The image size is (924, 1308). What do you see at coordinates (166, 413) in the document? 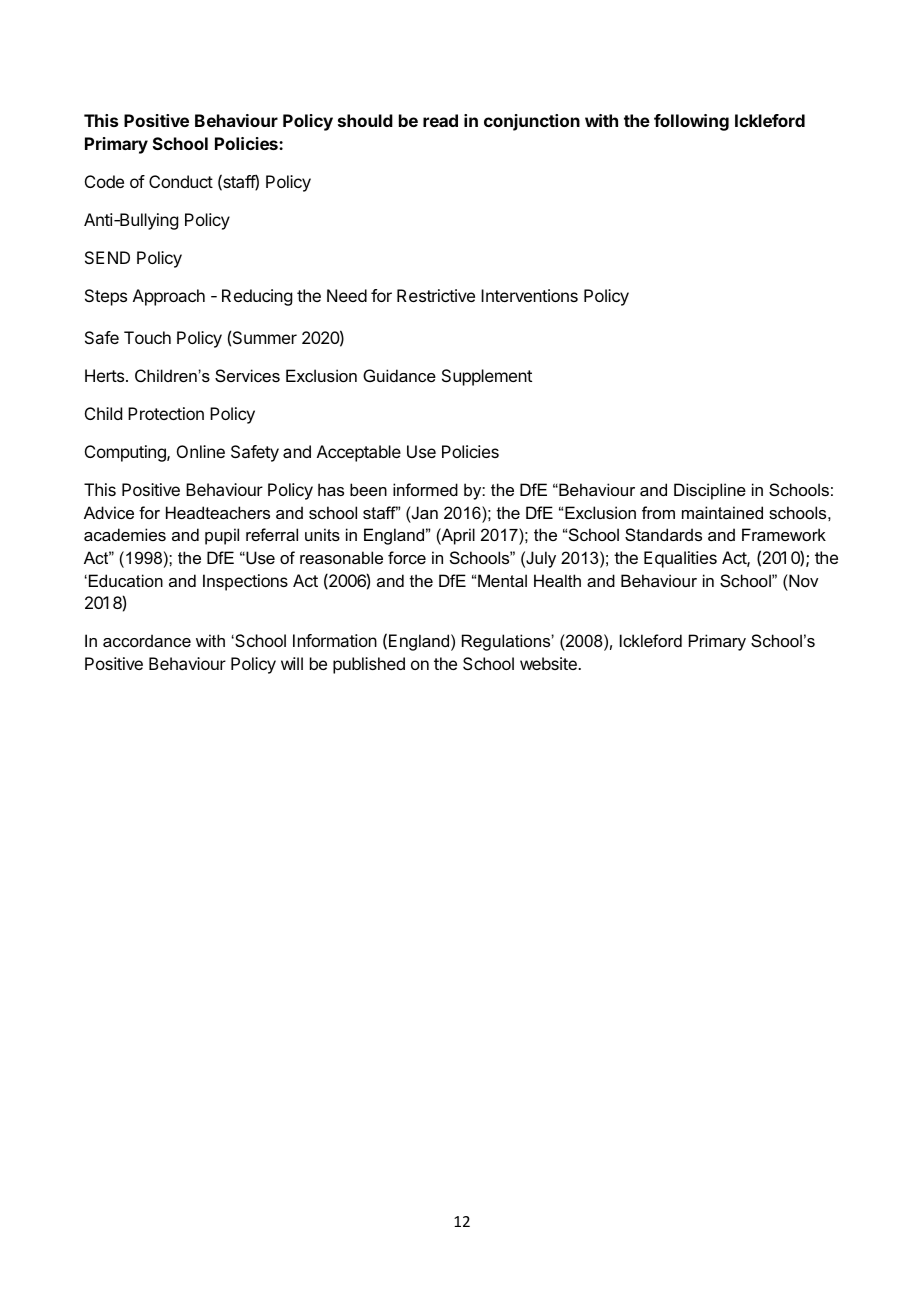
I see `Protection` at bounding box center [166, 413].
